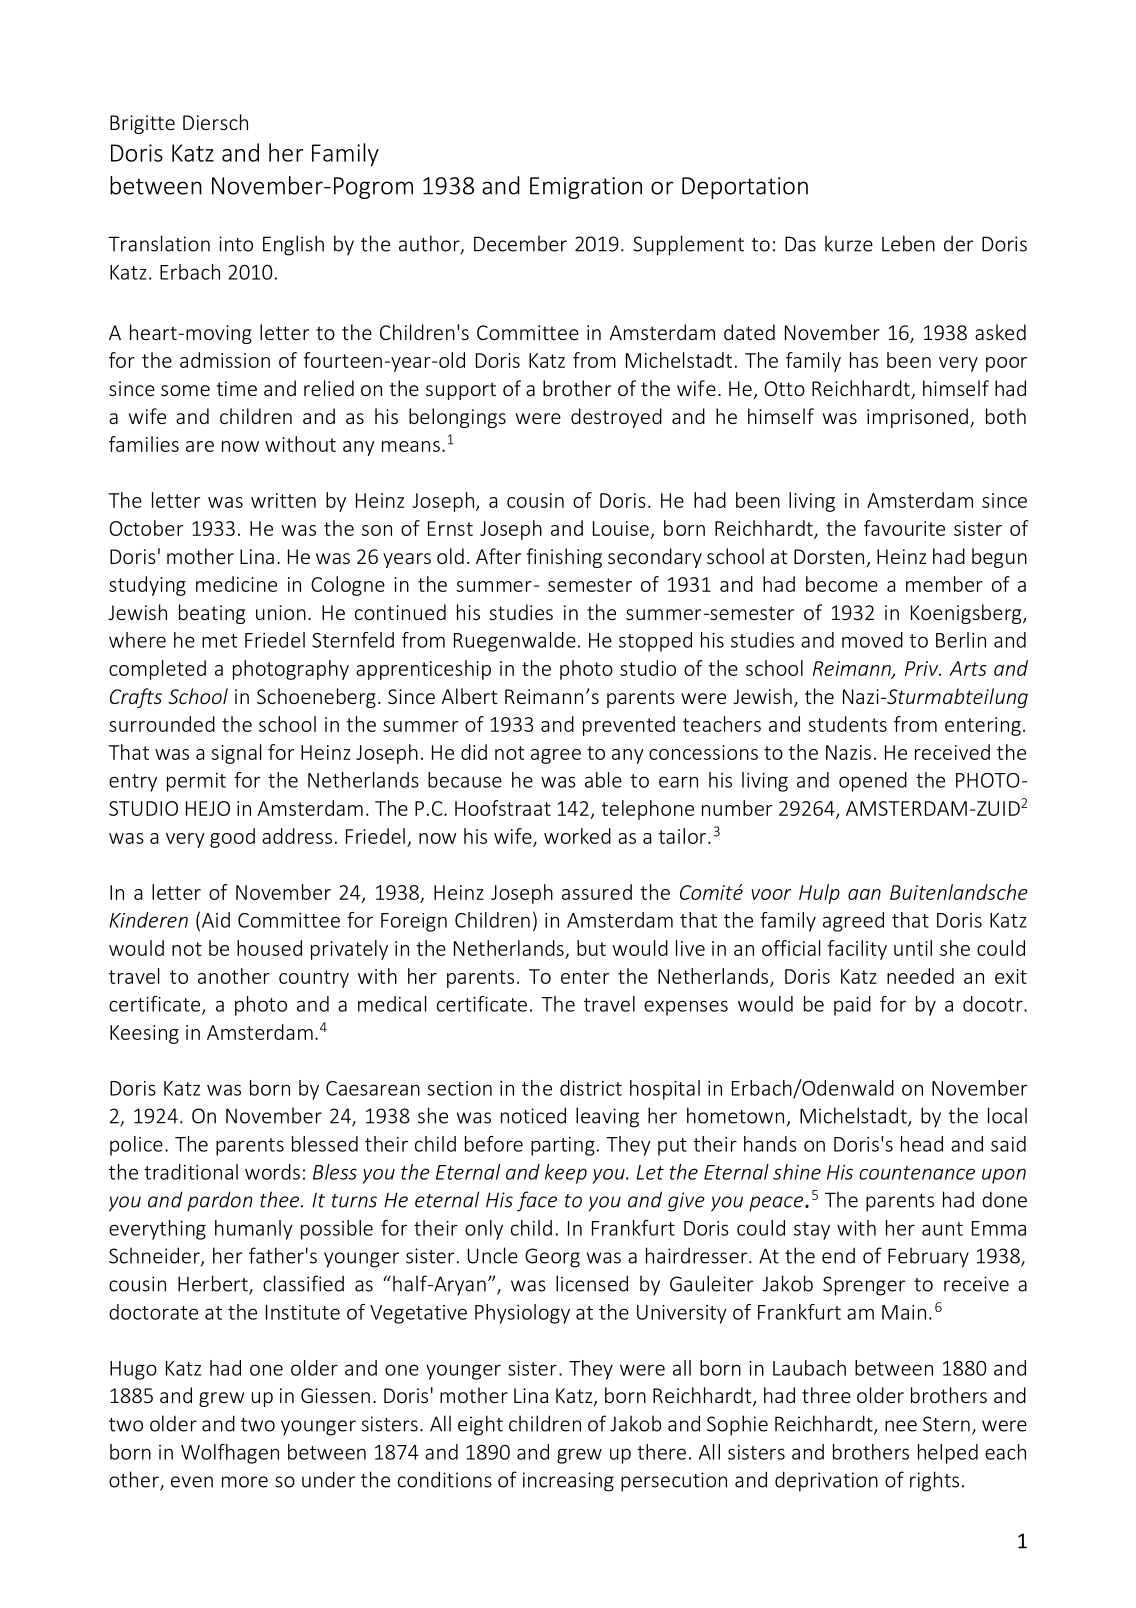 The image size is (1136, 1608). What do you see at coordinates (232, 838) in the page?
I see `good` at bounding box center [232, 838].
